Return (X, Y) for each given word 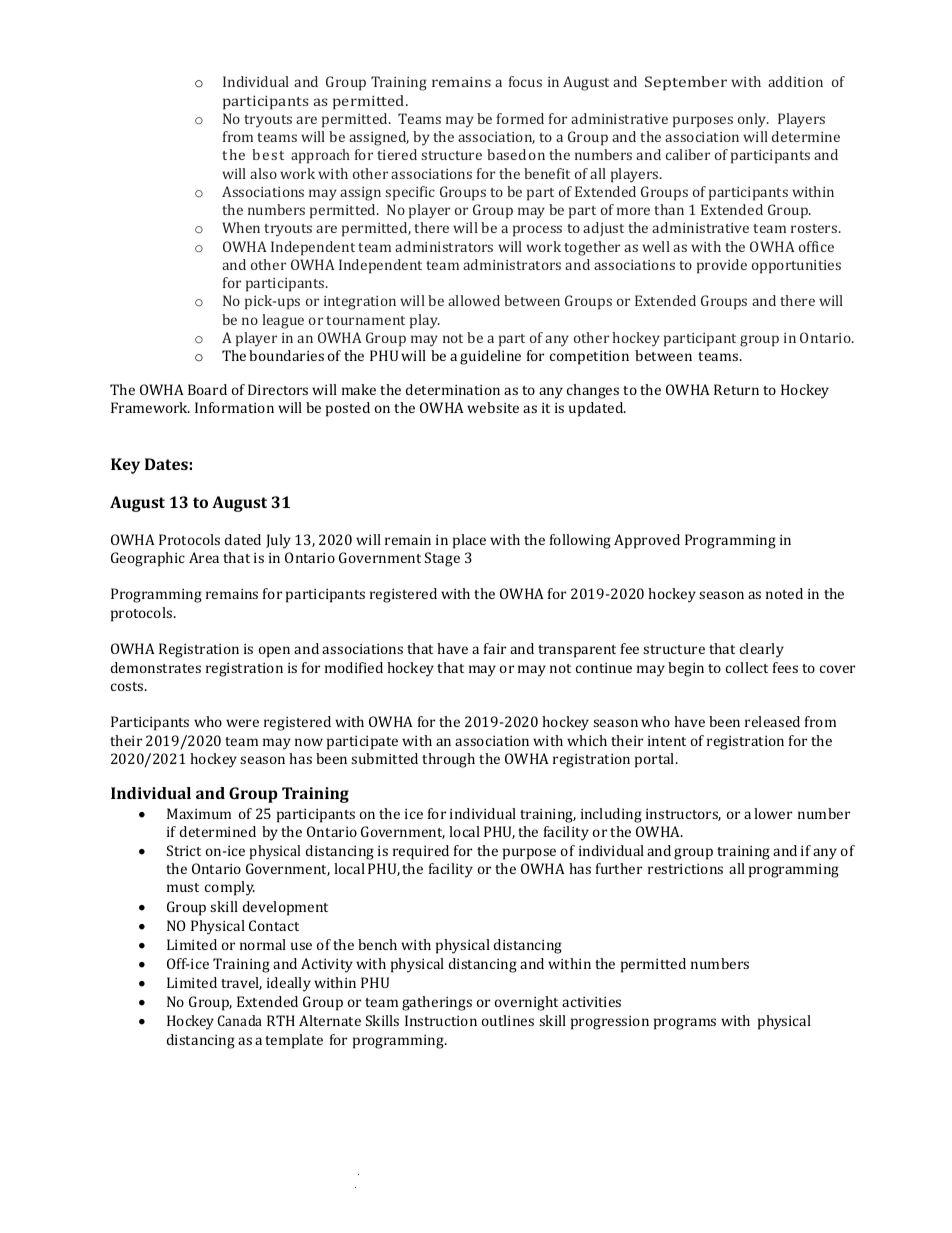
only (753, 120)
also (263, 173)
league (283, 321)
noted (784, 593)
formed (520, 118)
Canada (240, 1020)
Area (204, 557)
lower (773, 813)
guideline (490, 357)
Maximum (199, 813)
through (448, 760)
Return (736, 389)
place (469, 541)
